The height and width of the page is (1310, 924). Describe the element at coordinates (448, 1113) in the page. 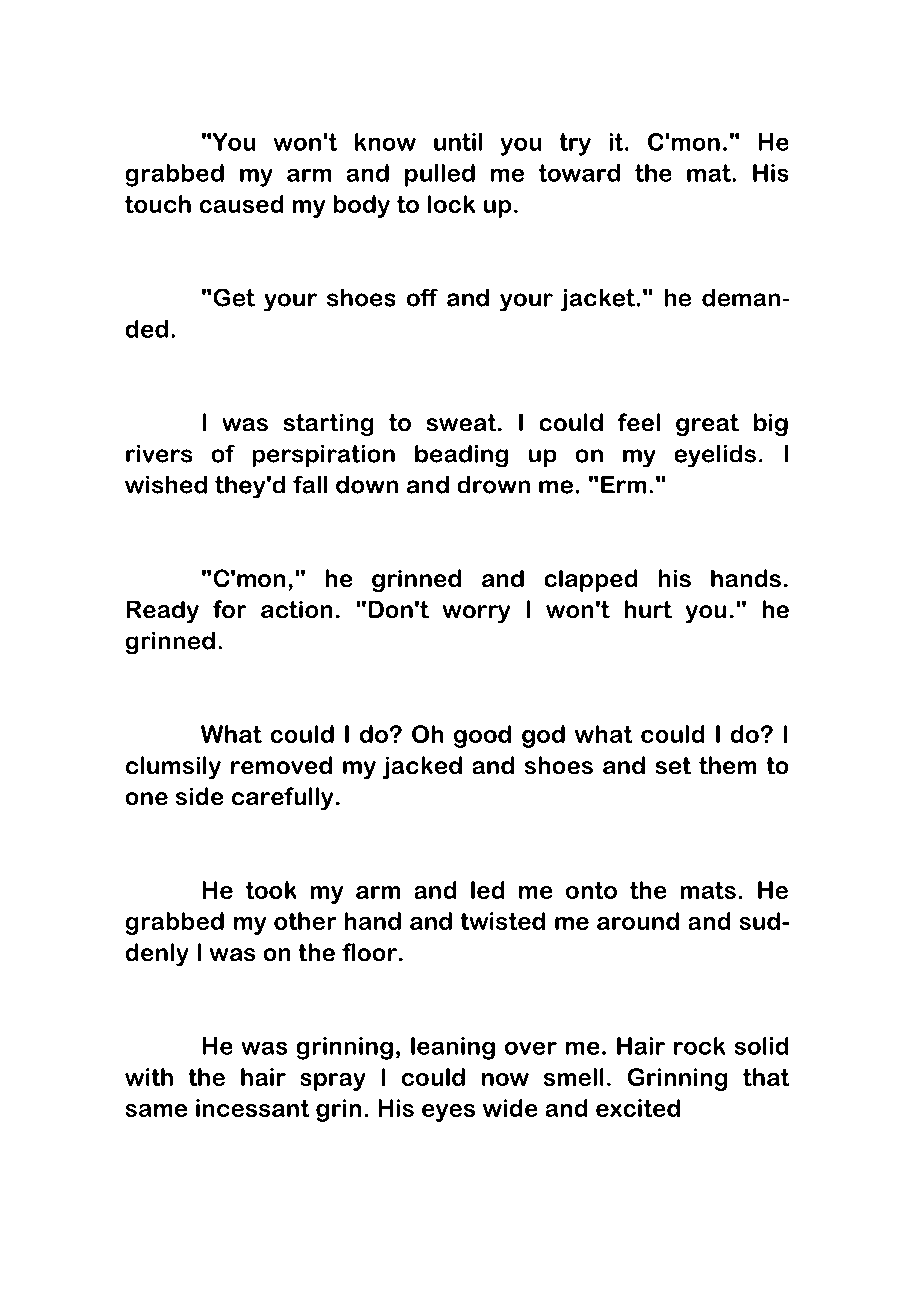

I see `eyes` at that location.
